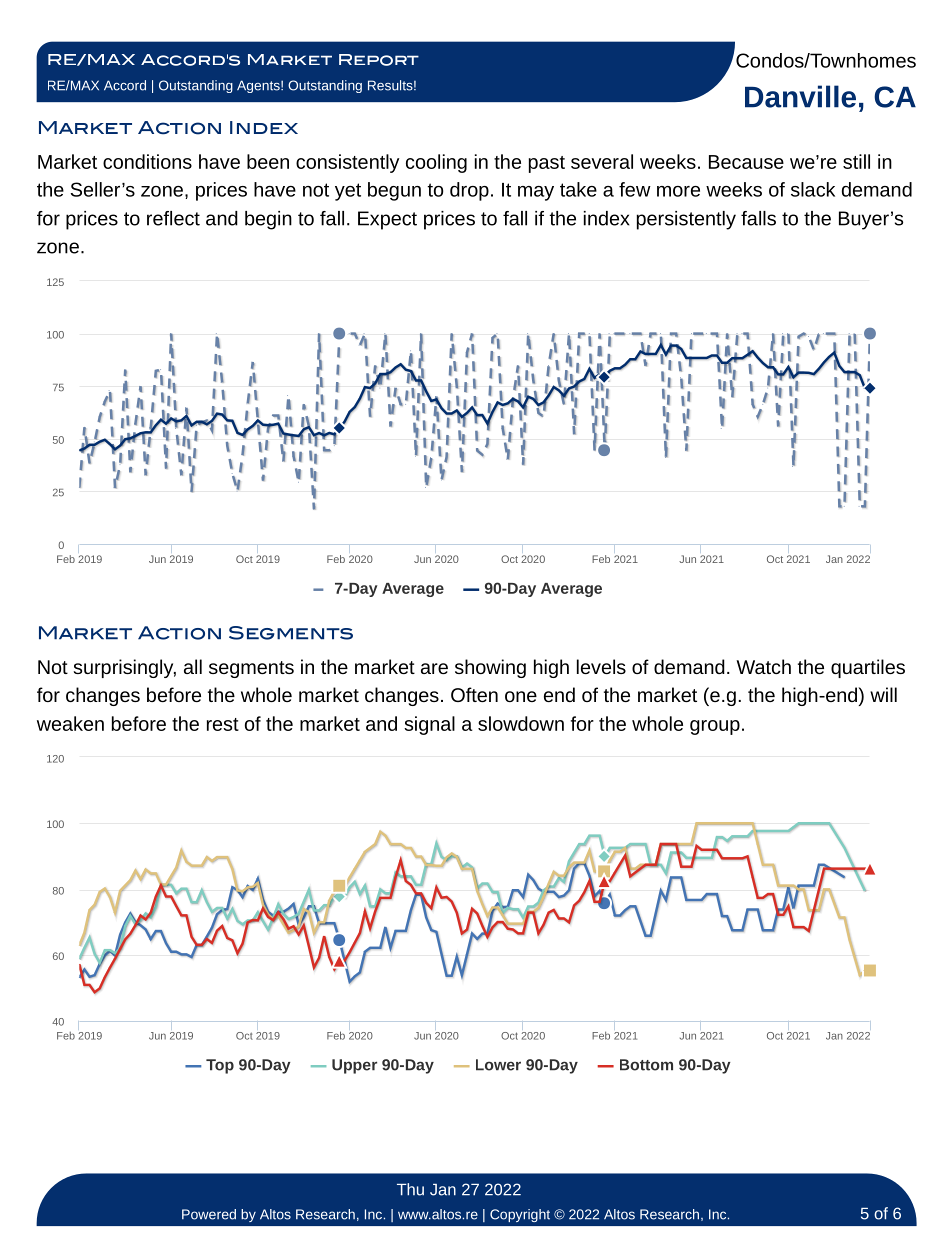  What do you see at coordinates (209, 1214) in the screenshot?
I see `Powered` at bounding box center [209, 1214].
